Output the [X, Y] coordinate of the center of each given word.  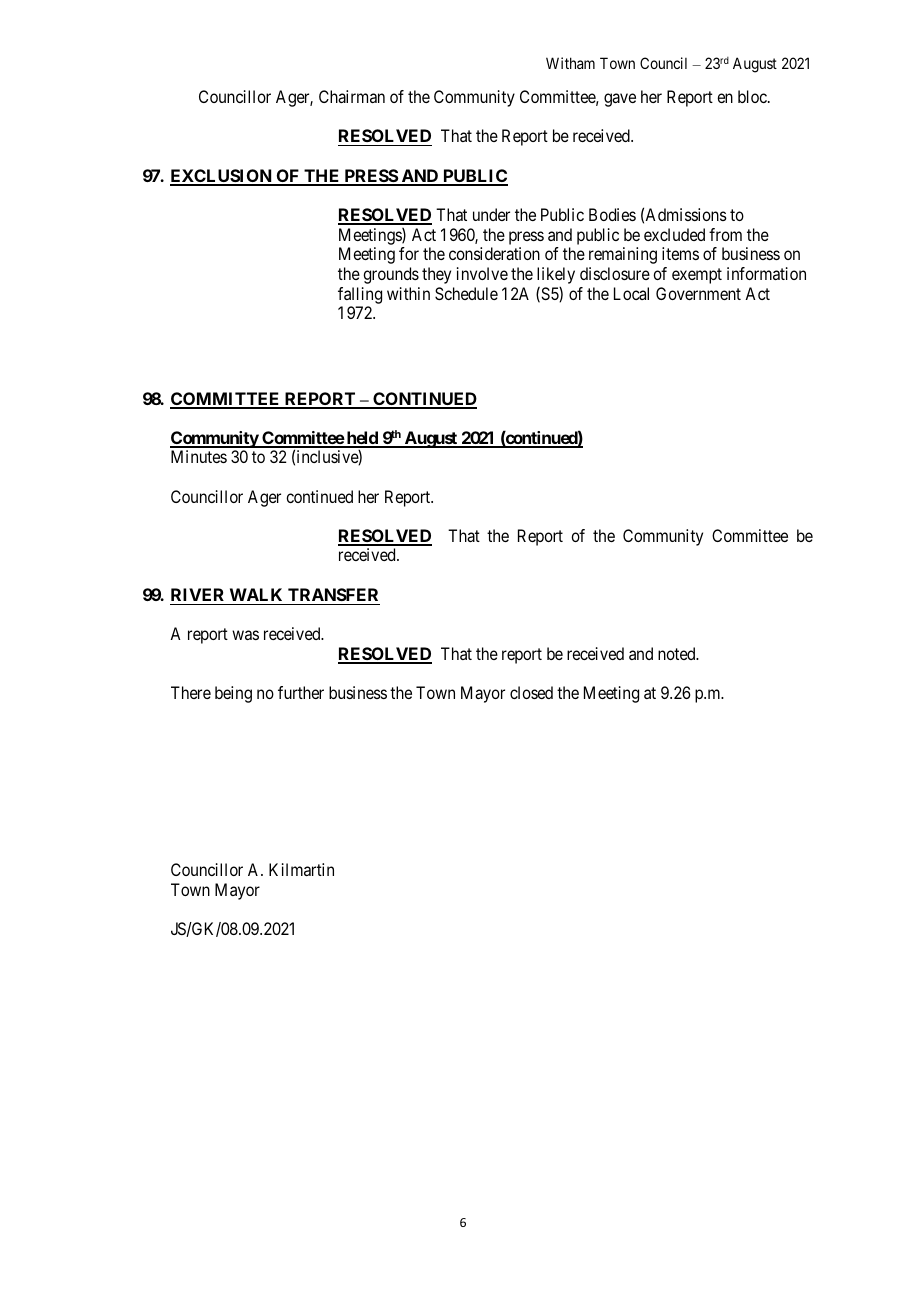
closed [531, 692]
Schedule [466, 293]
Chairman [352, 96]
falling [360, 295]
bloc [753, 96]
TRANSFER [333, 594]
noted [678, 653]
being [233, 694]
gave [620, 100]
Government [698, 293]
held [362, 439]
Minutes [199, 456]
